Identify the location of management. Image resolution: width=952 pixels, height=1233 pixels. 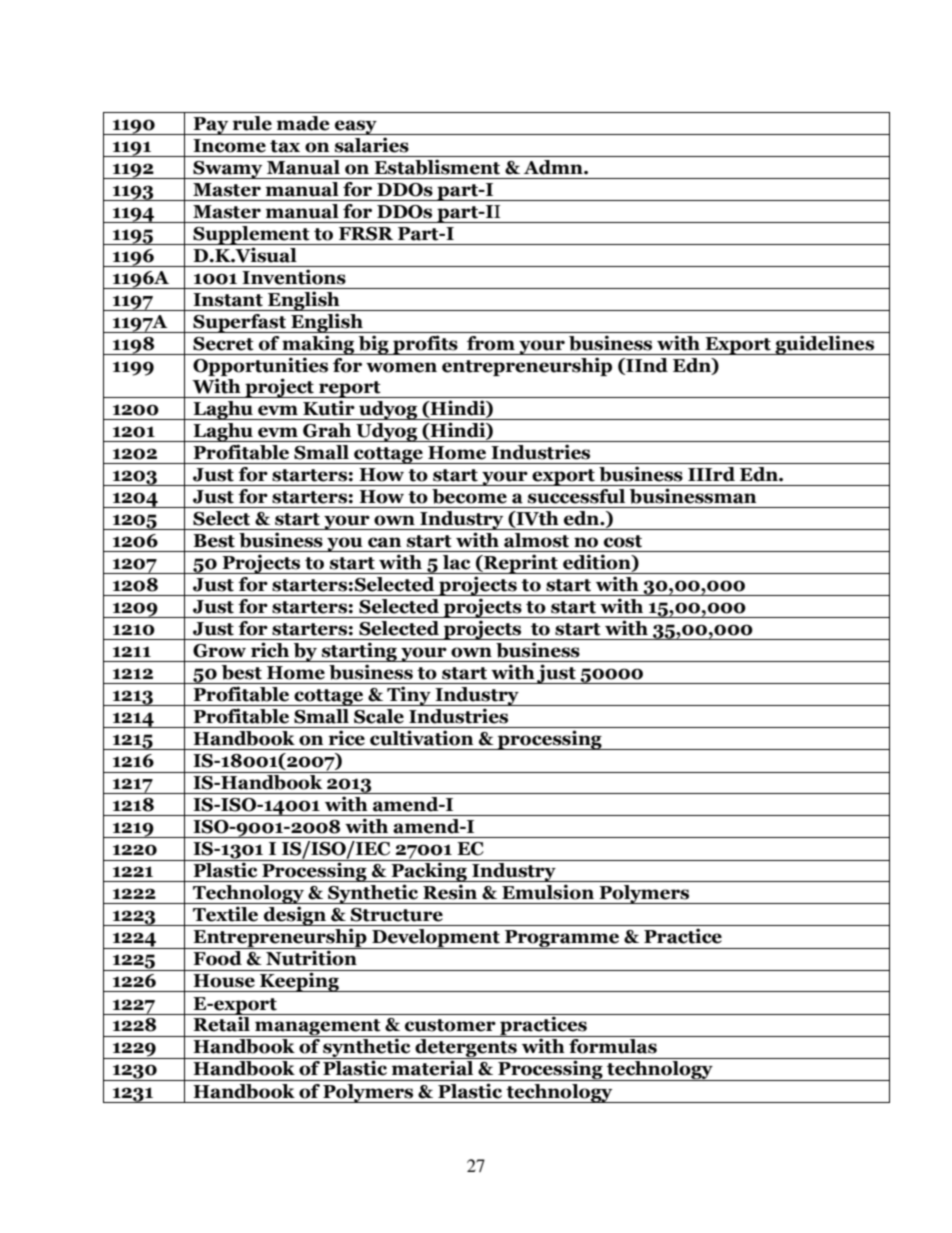
(318, 1028).
